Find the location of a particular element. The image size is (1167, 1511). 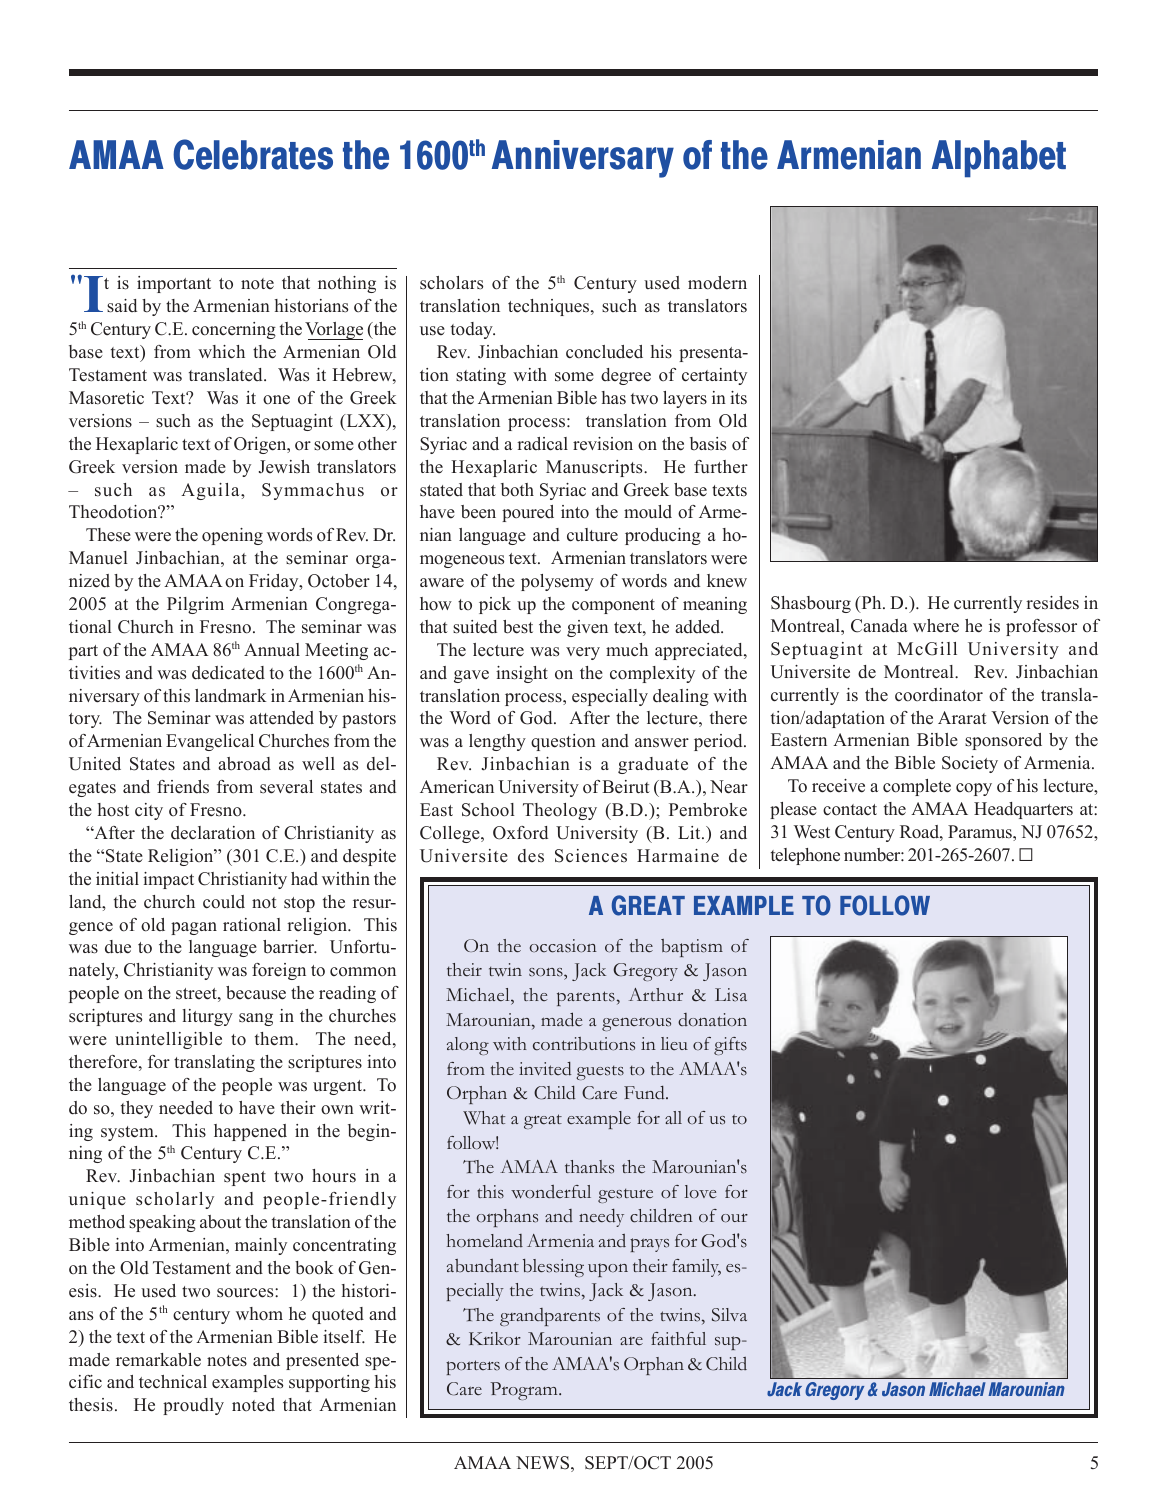

Silva is located at coordinates (729, 1315).
